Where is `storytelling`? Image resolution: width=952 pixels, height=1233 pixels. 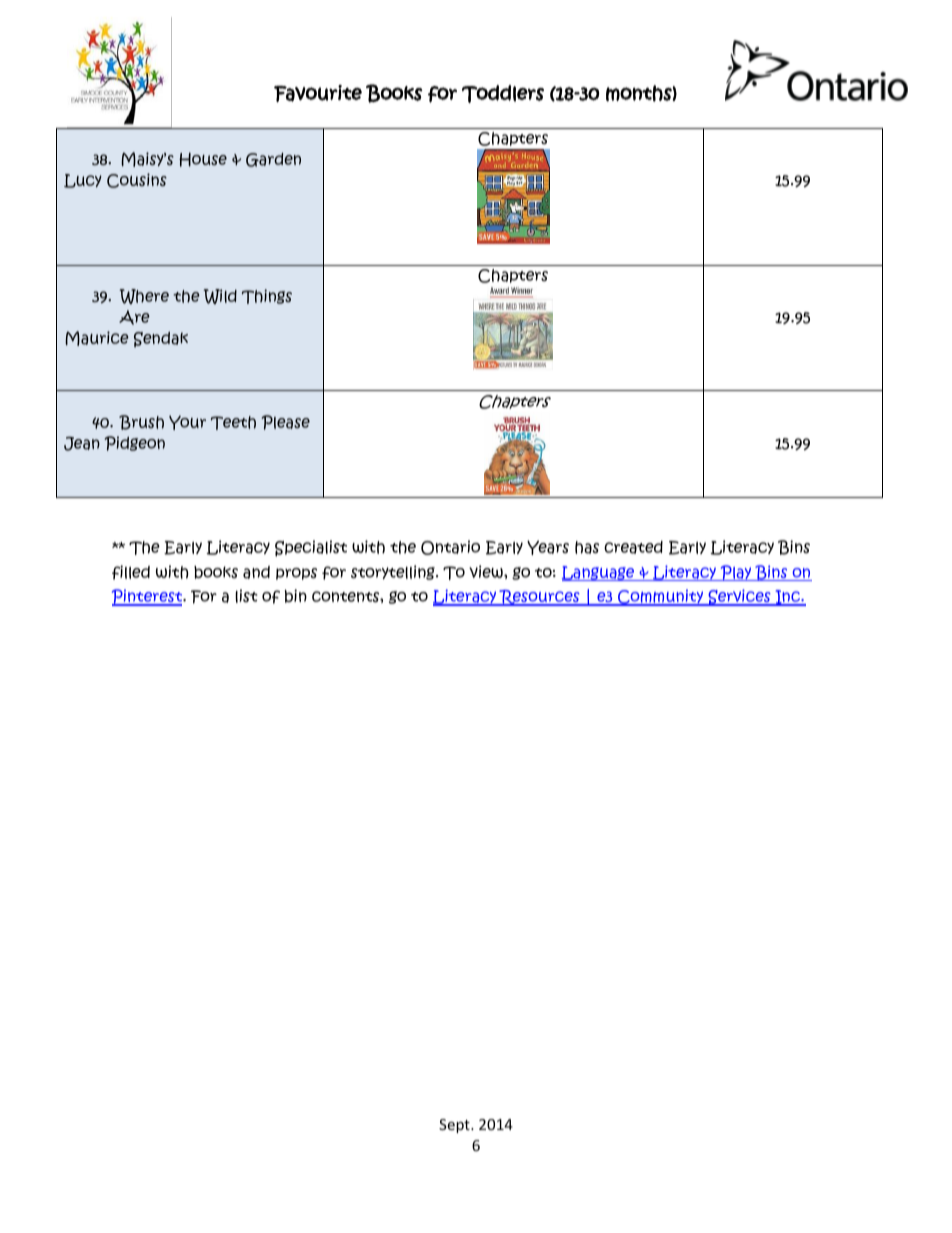 storytelling is located at coordinates (394, 572).
